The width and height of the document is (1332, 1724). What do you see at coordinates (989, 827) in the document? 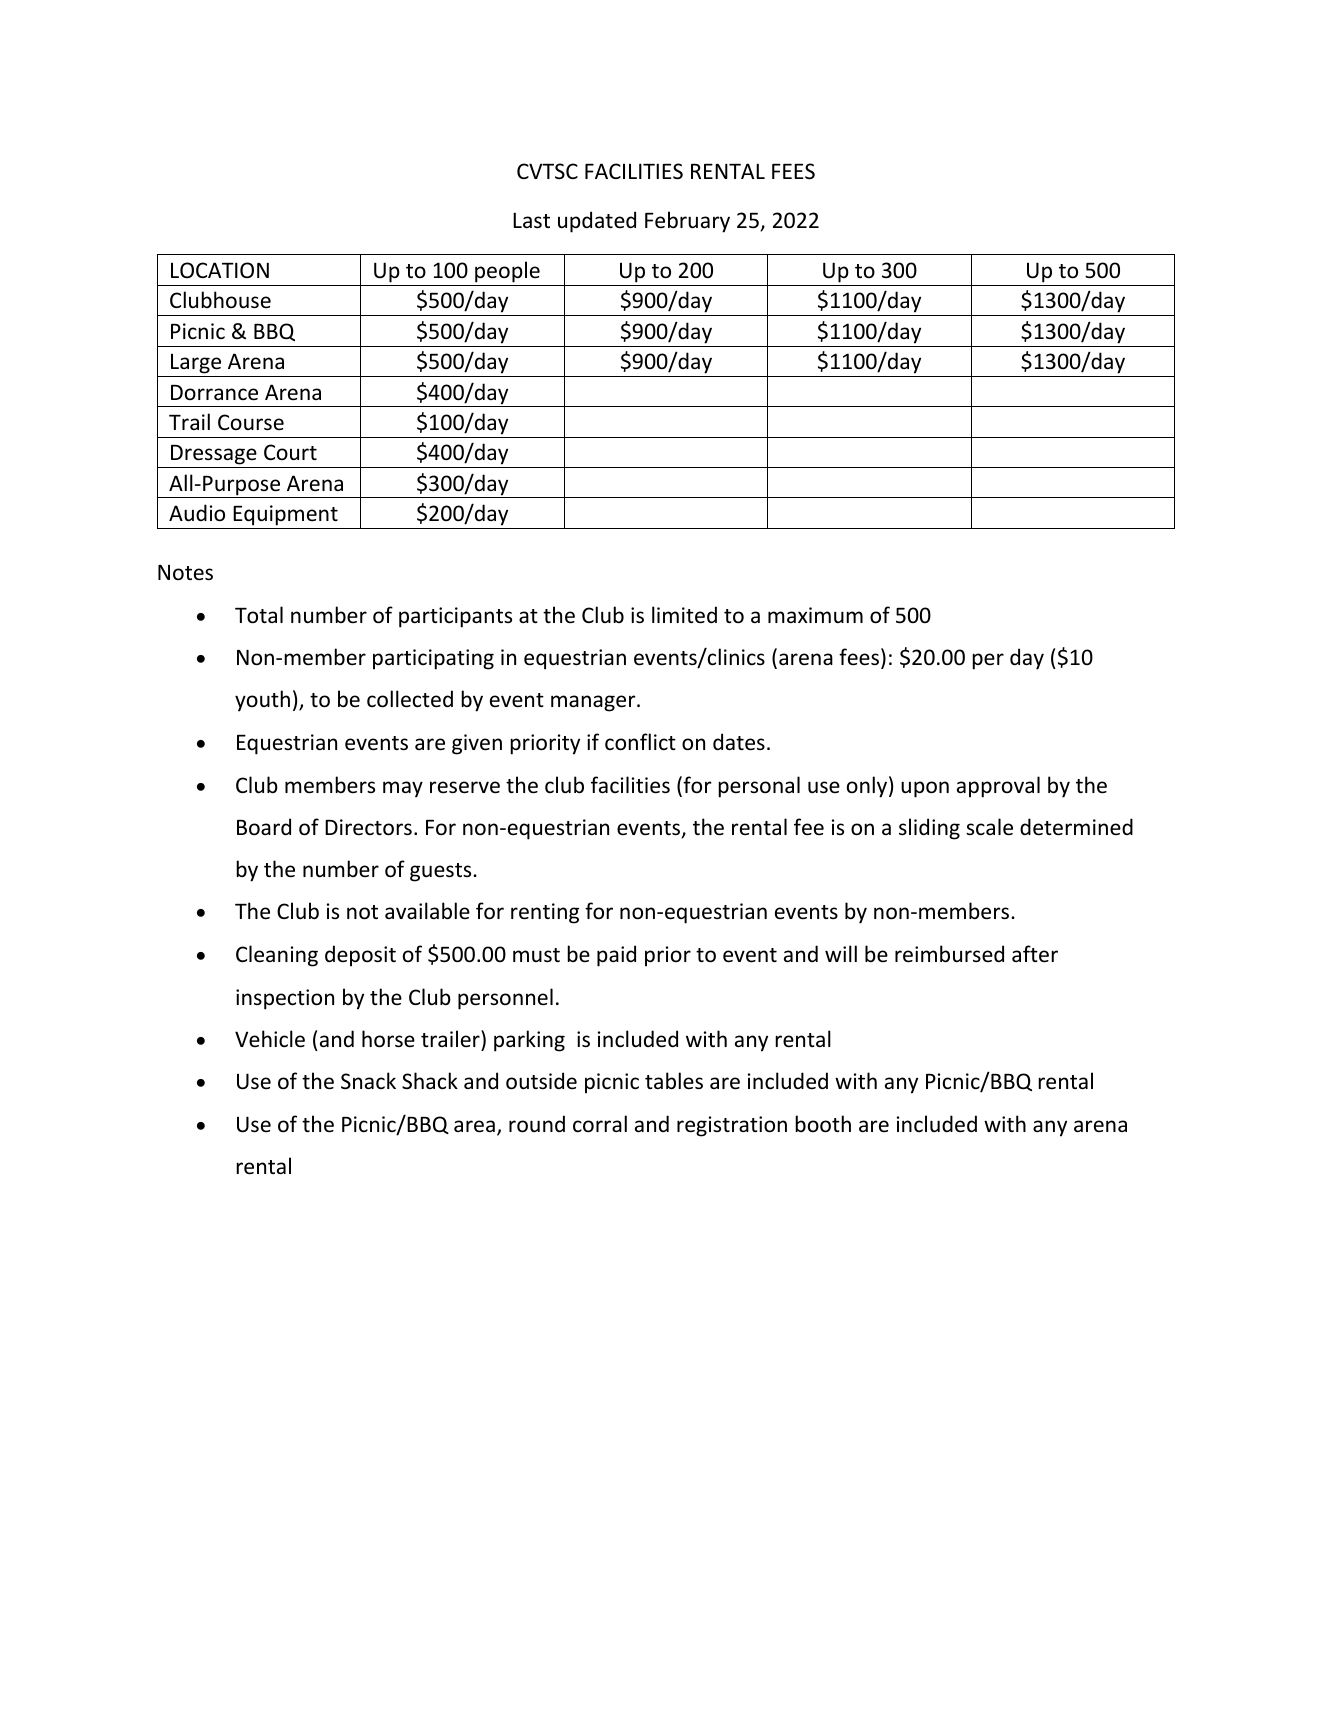
I see `scale` at bounding box center [989, 827].
